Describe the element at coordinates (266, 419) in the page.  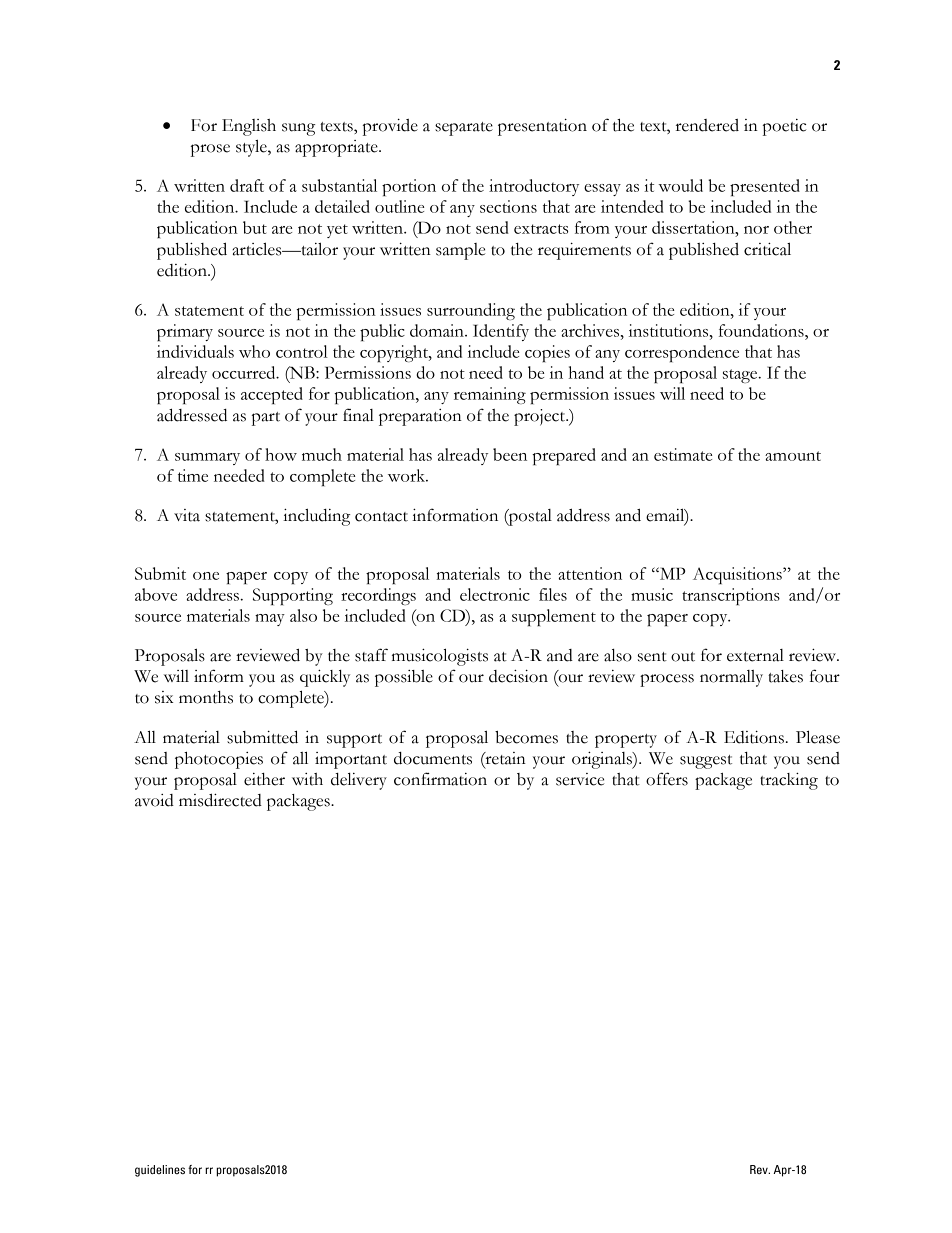
I see `part` at that location.
